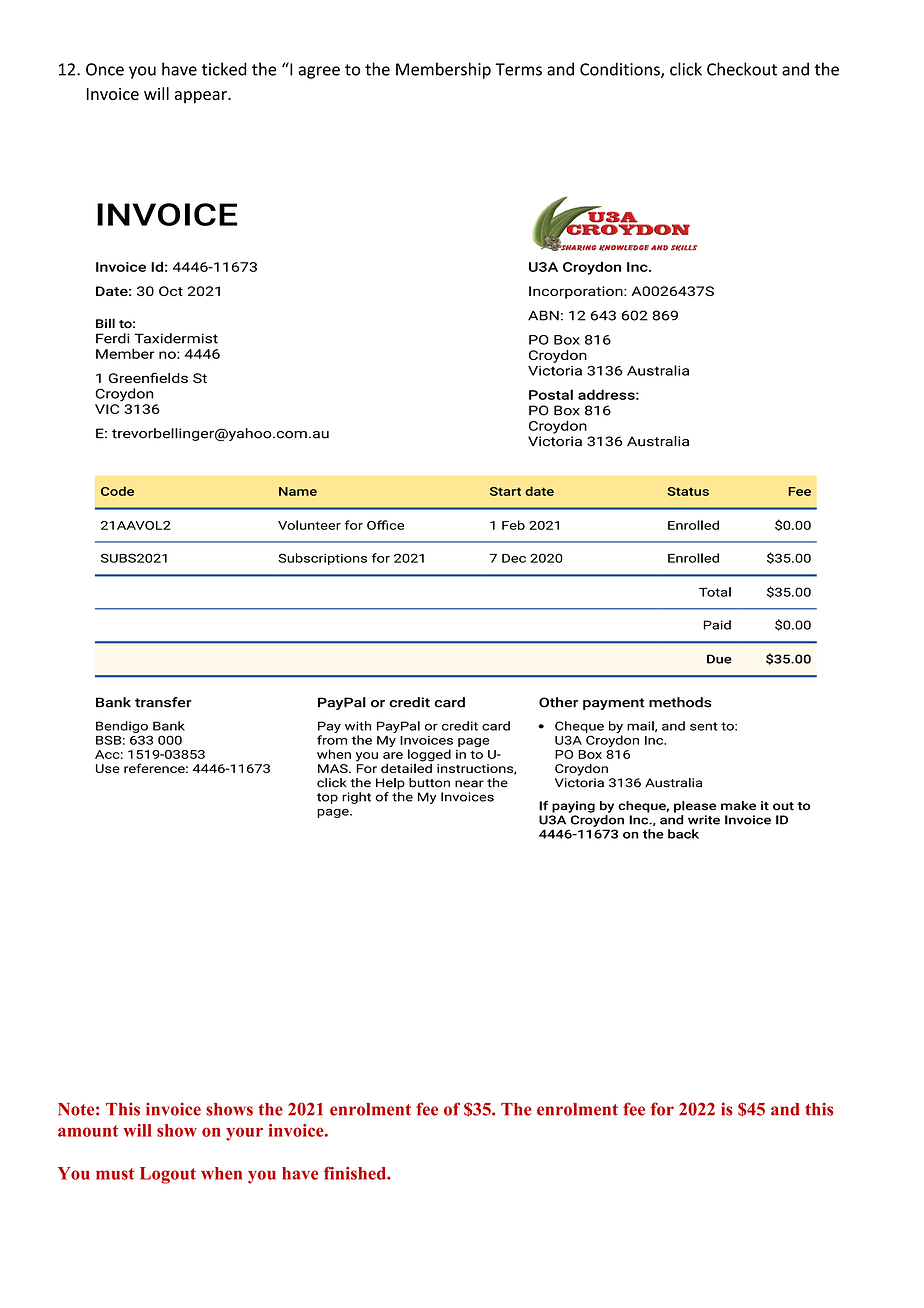 Image resolution: width=924 pixels, height=1308 pixels. Describe the element at coordinates (319, 72) in the screenshot. I see `agree` at that location.
